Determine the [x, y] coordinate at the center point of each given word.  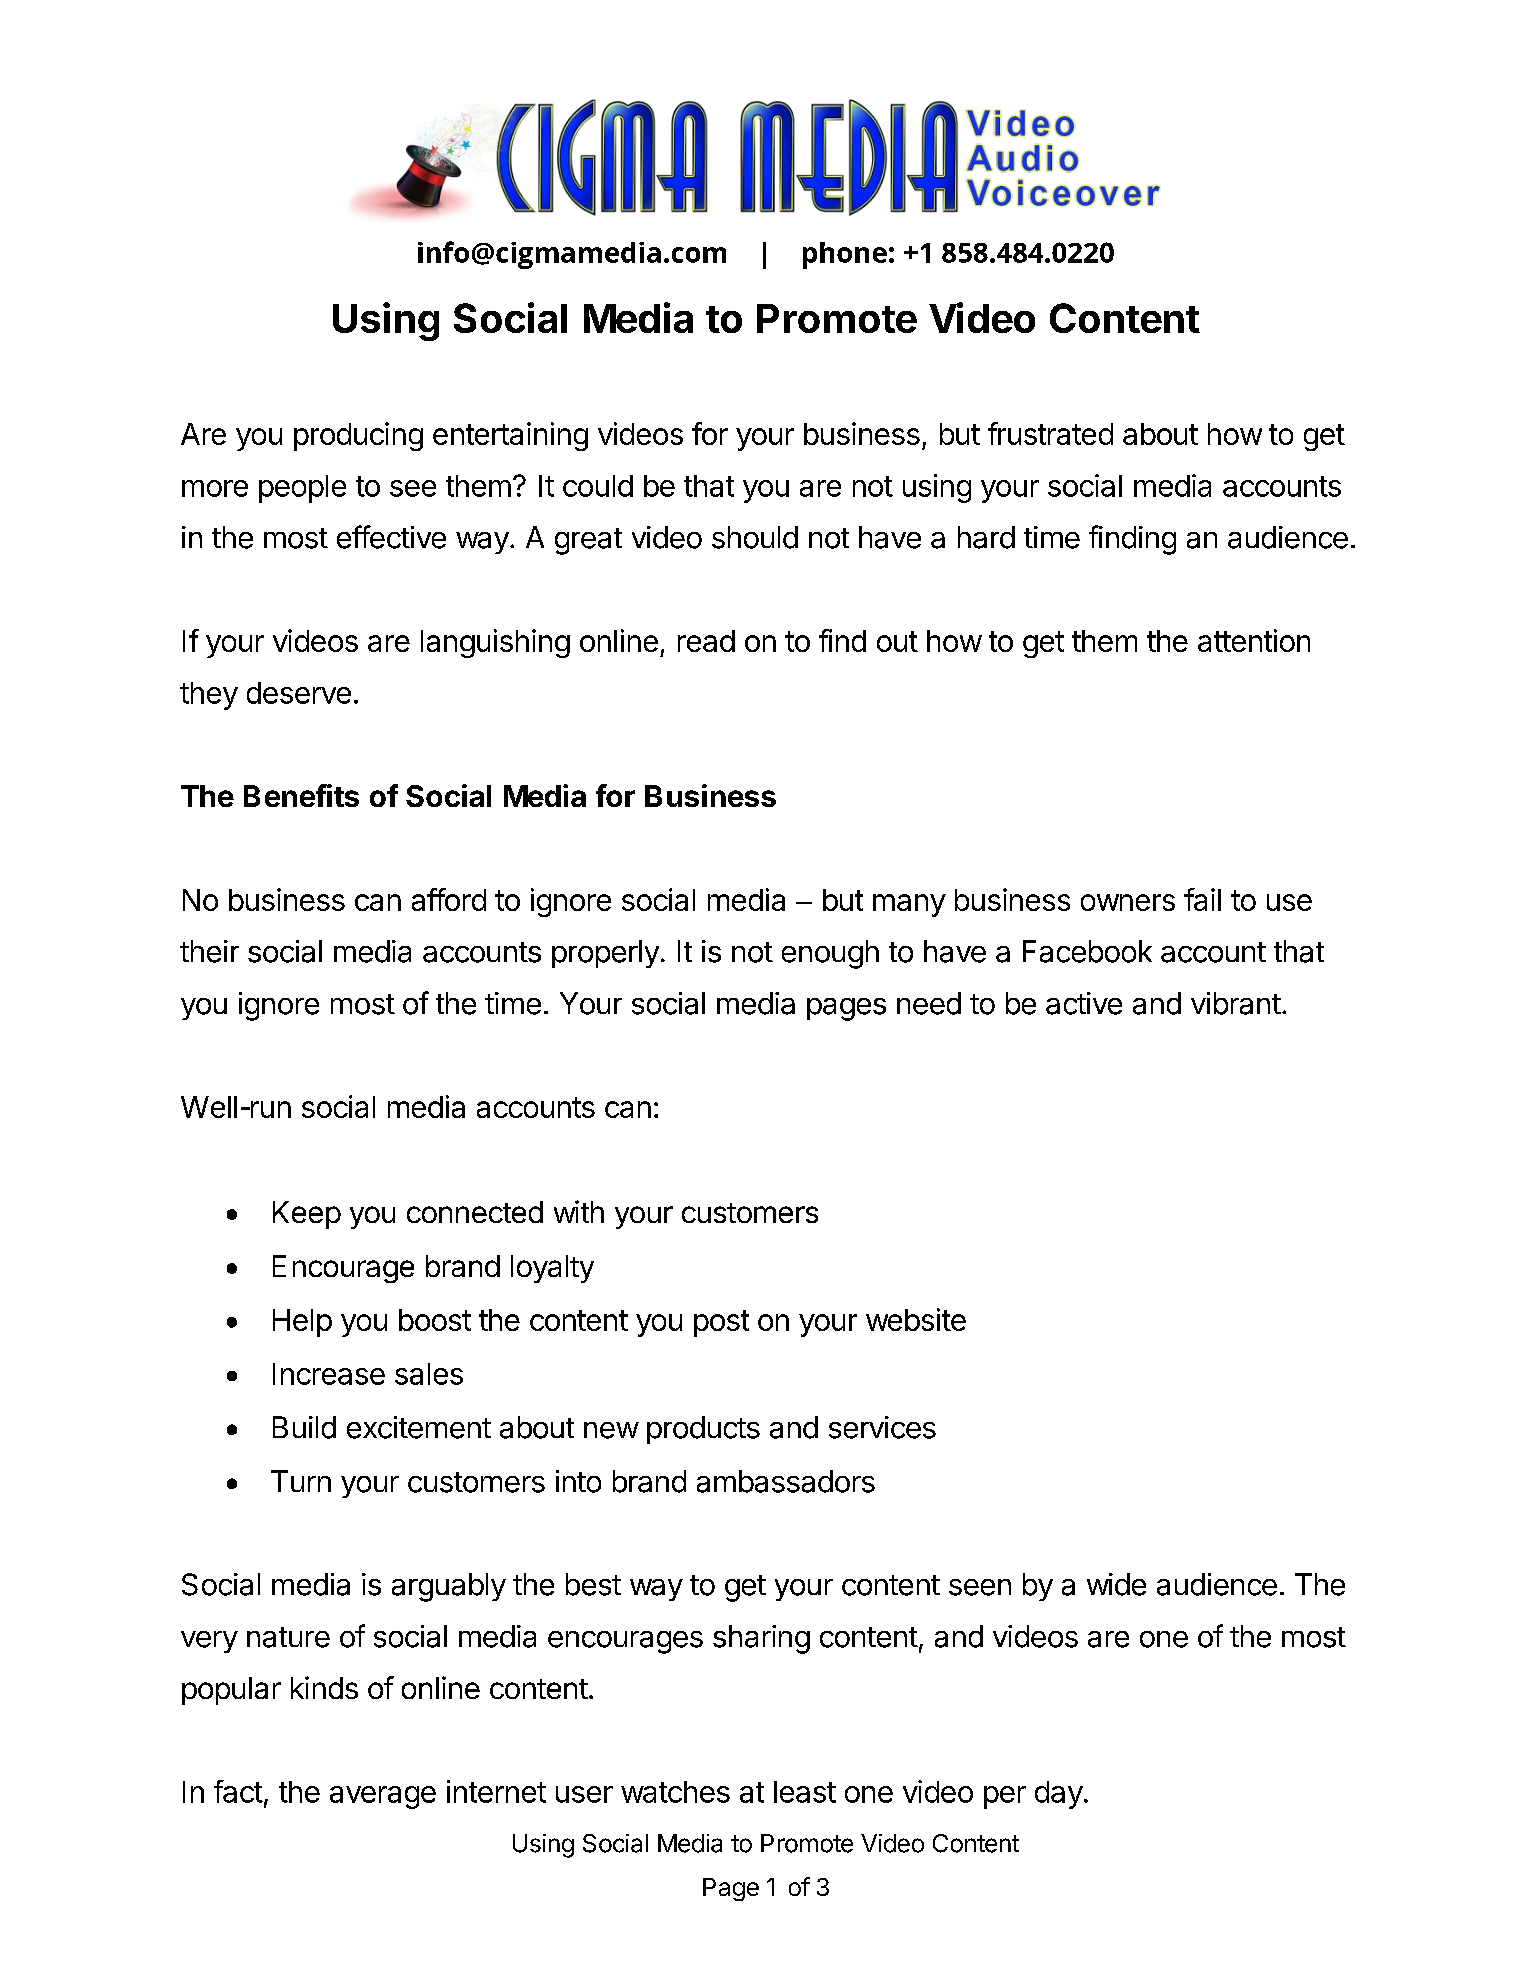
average [383, 1797]
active [1084, 1003]
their [209, 951]
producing [358, 436]
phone [845, 255]
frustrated [1050, 433]
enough [830, 954]
